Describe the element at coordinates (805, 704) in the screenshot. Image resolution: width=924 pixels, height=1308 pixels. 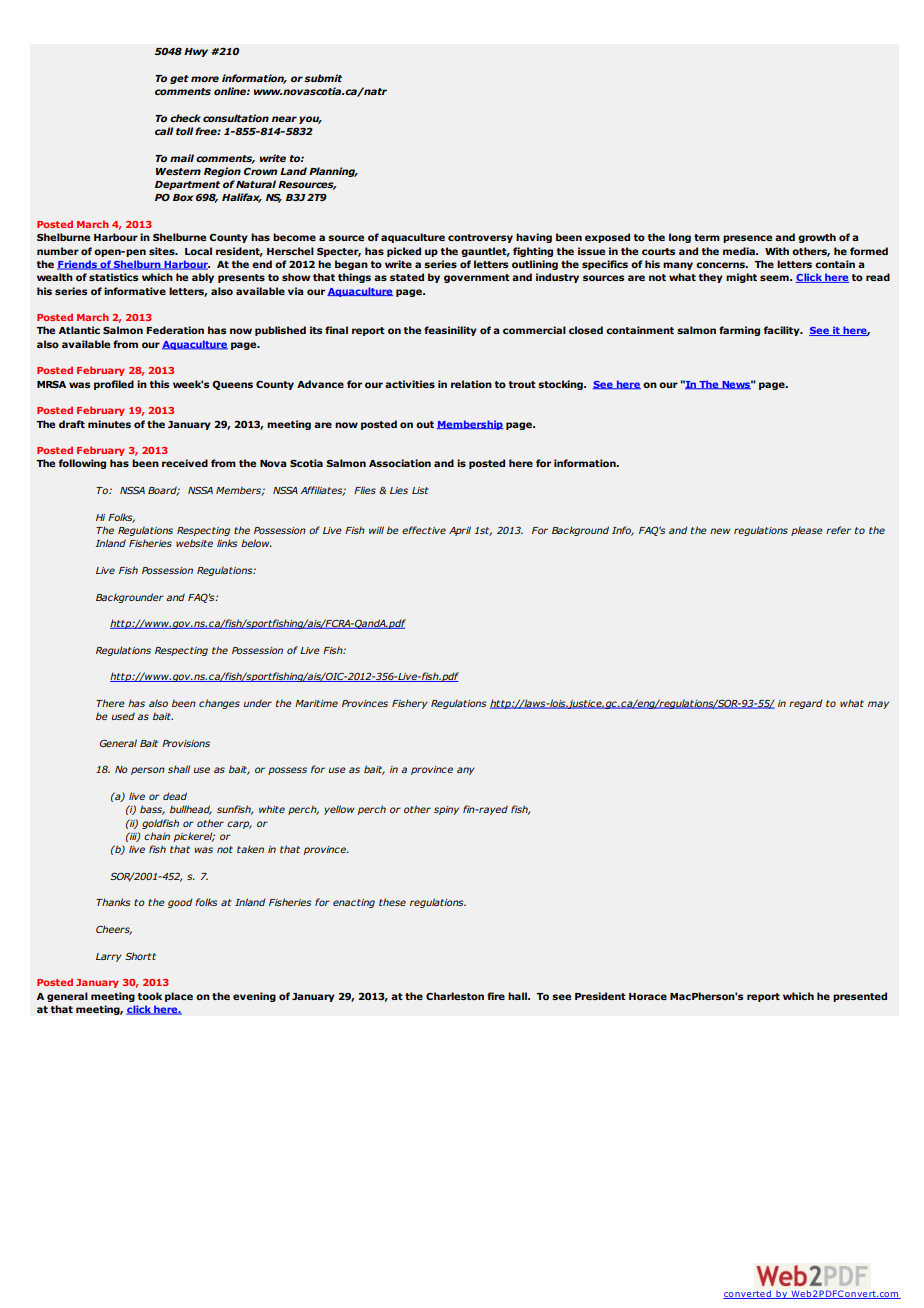
I see `regard` at that location.
